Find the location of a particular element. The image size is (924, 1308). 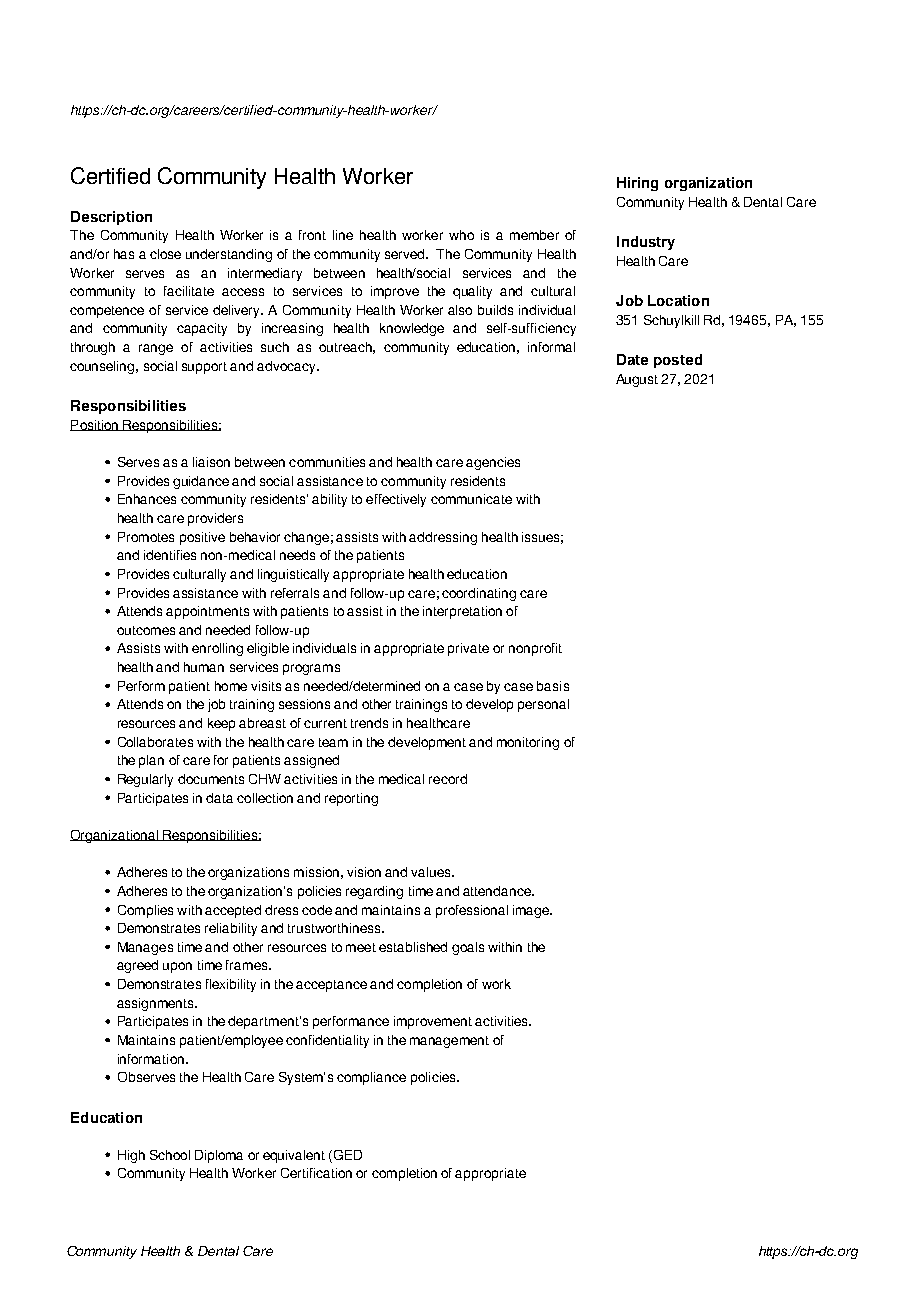

image is located at coordinates (532, 911).
